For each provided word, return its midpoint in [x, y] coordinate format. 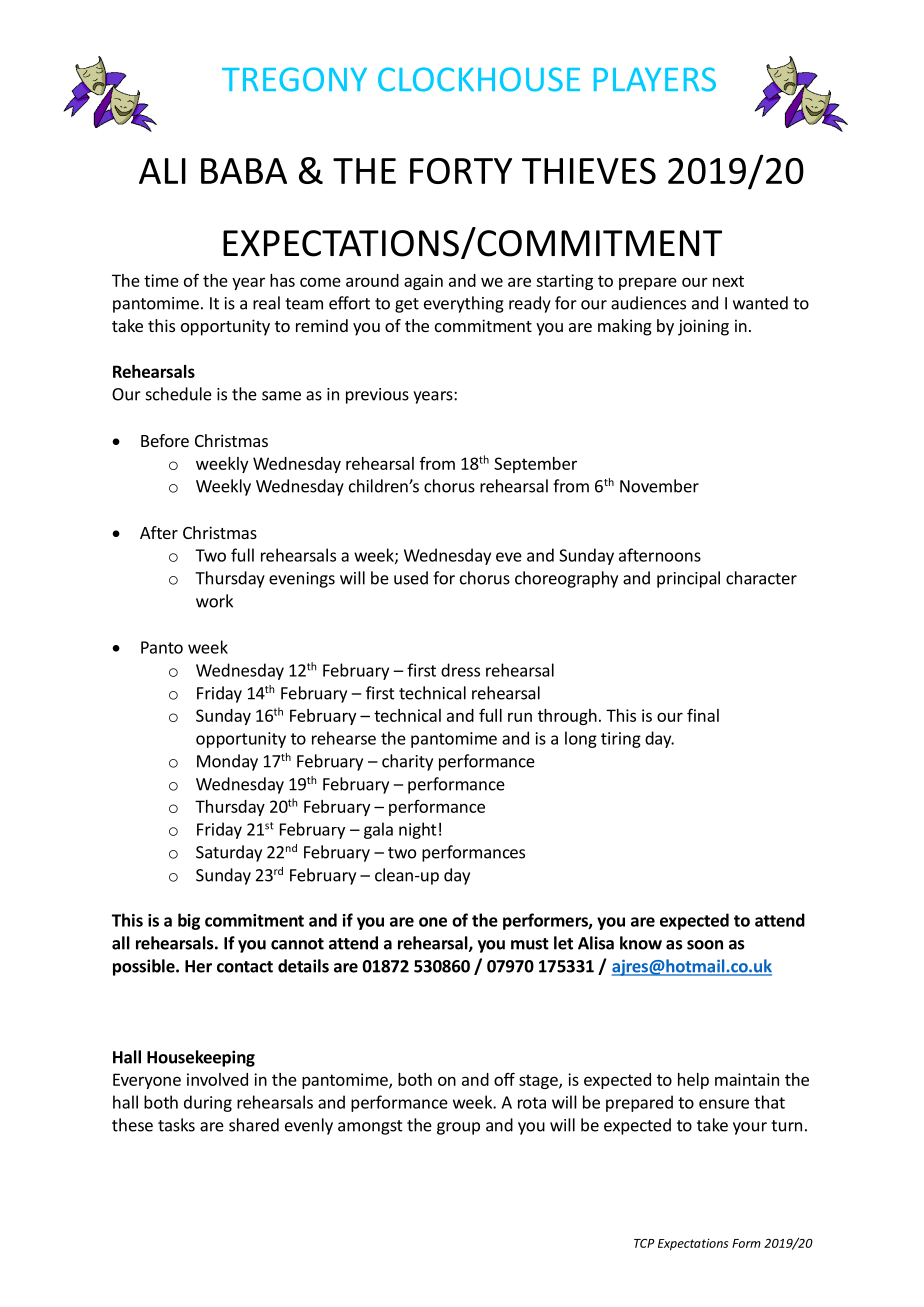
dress [460, 670]
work [214, 601]
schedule [179, 394]
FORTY [461, 171]
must [530, 944]
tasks [176, 1125]
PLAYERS [655, 79]
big [189, 921]
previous [377, 396]
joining [703, 327]
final [703, 715]
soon [705, 945]
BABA [244, 171]
